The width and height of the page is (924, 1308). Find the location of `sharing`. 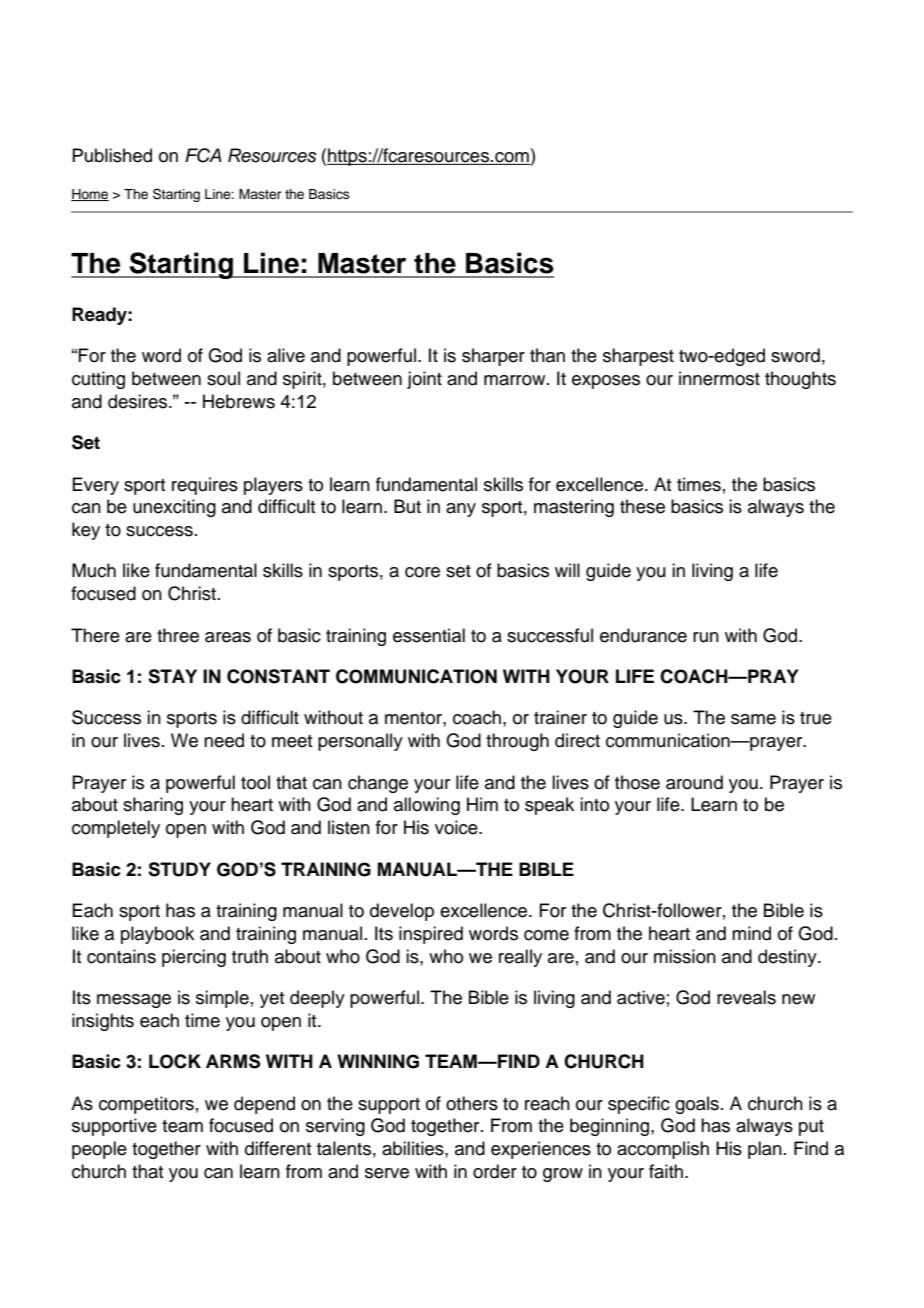

sharing is located at coordinates (153, 806).
